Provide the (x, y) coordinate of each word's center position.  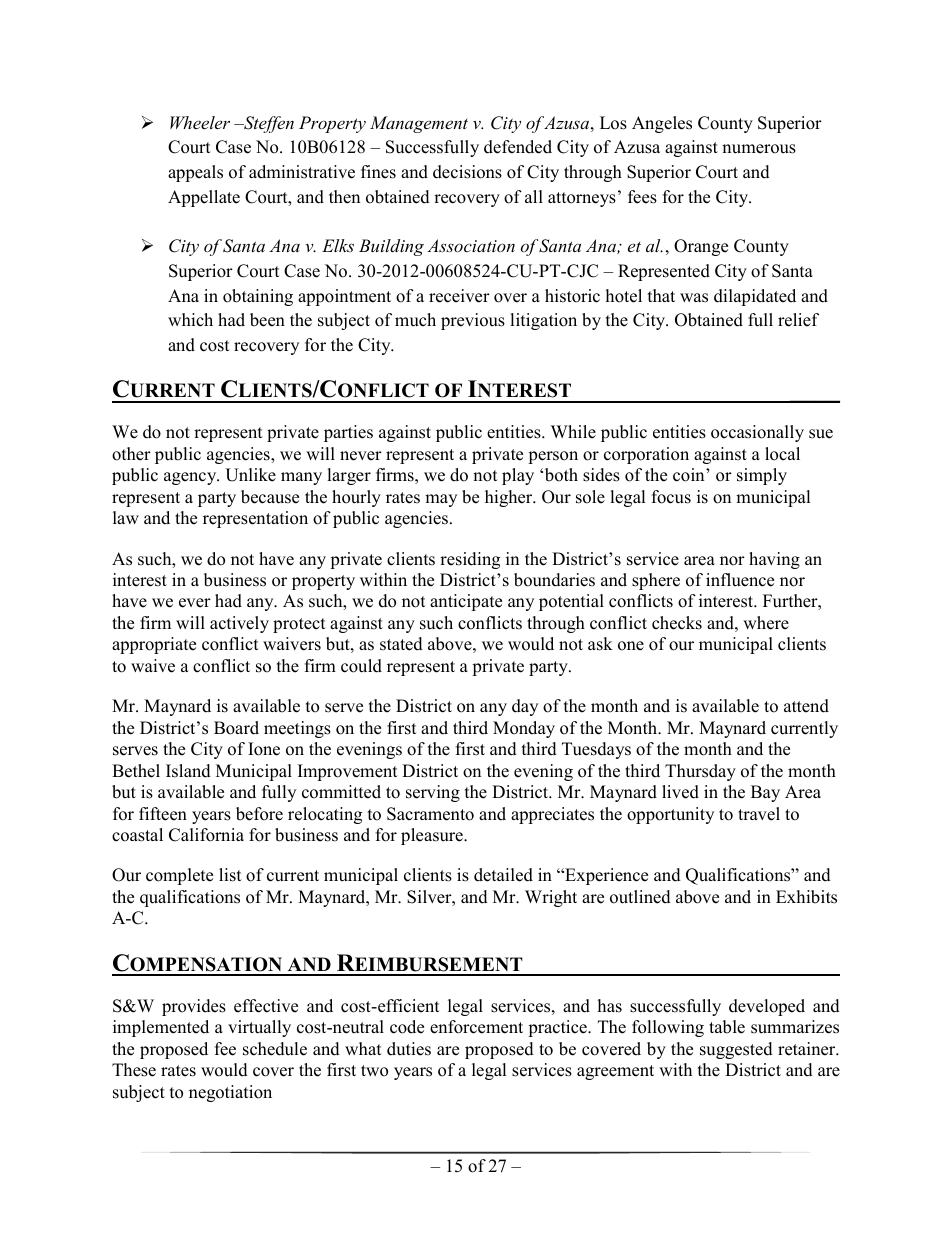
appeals (195, 173)
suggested (736, 1050)
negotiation (230, 1093)
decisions (467, 172)
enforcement (476, 1027)
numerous (759, 149)
